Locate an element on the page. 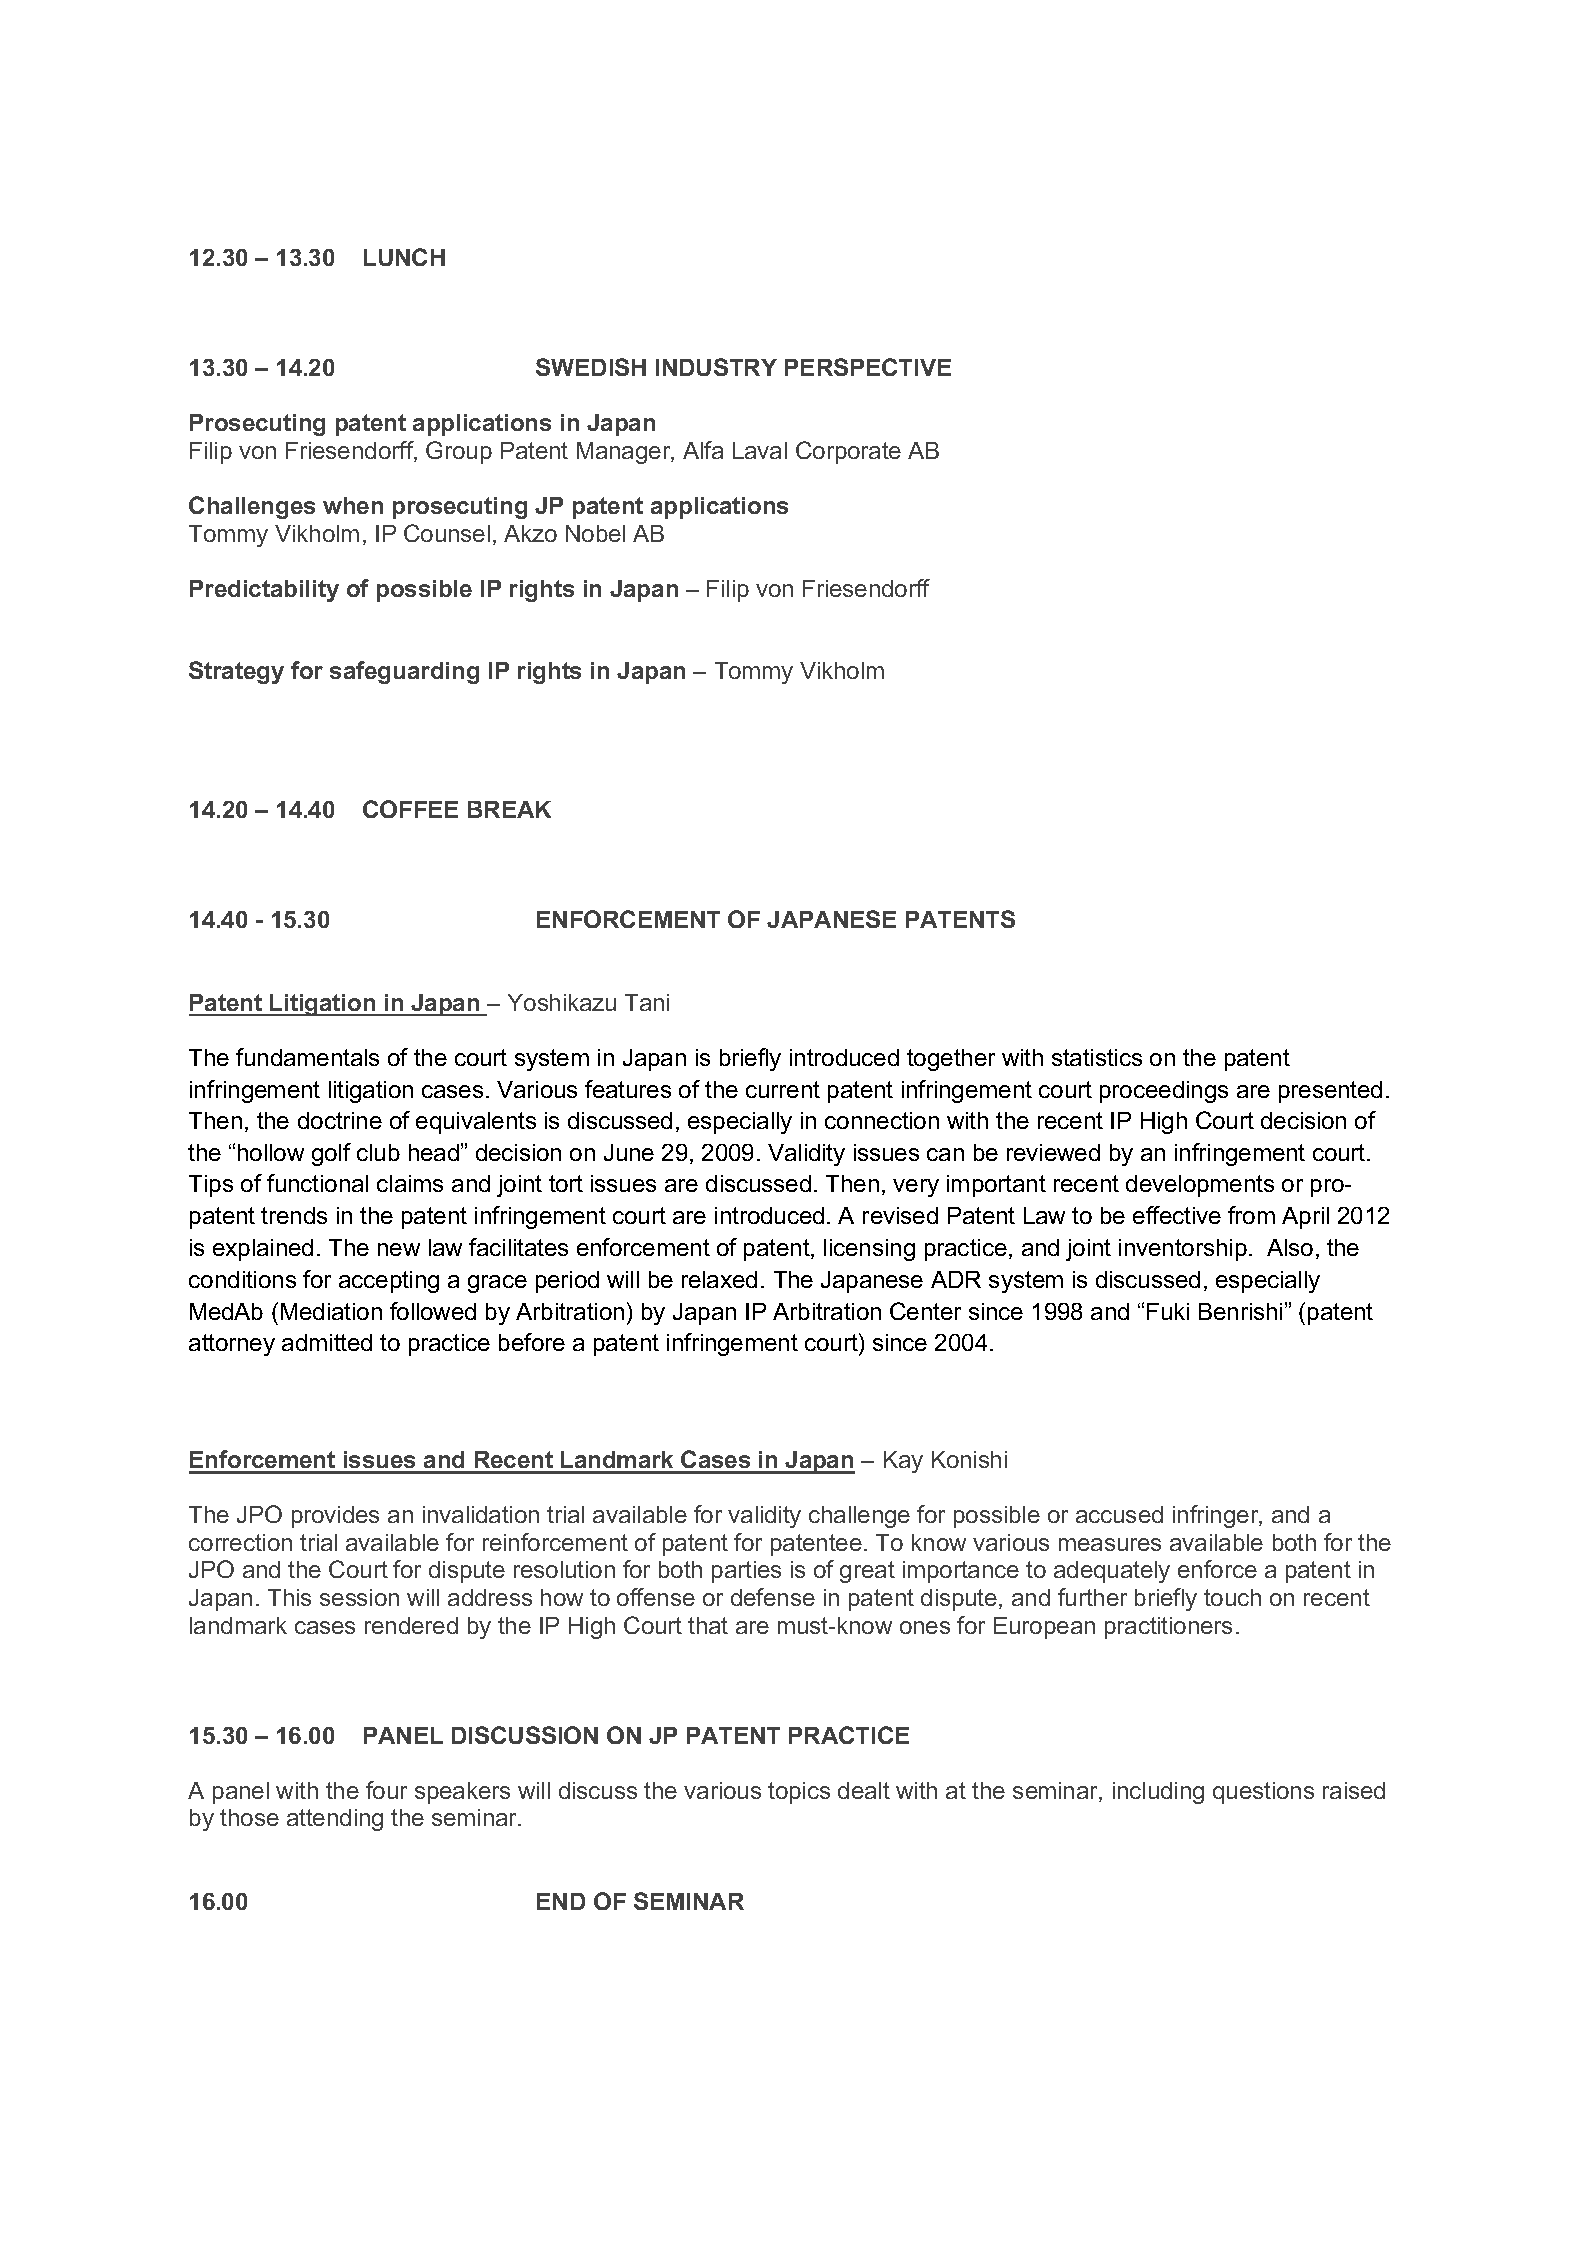 This page has height=2244, width=1586. proceedings is located at coordinates (1164, 1092).
